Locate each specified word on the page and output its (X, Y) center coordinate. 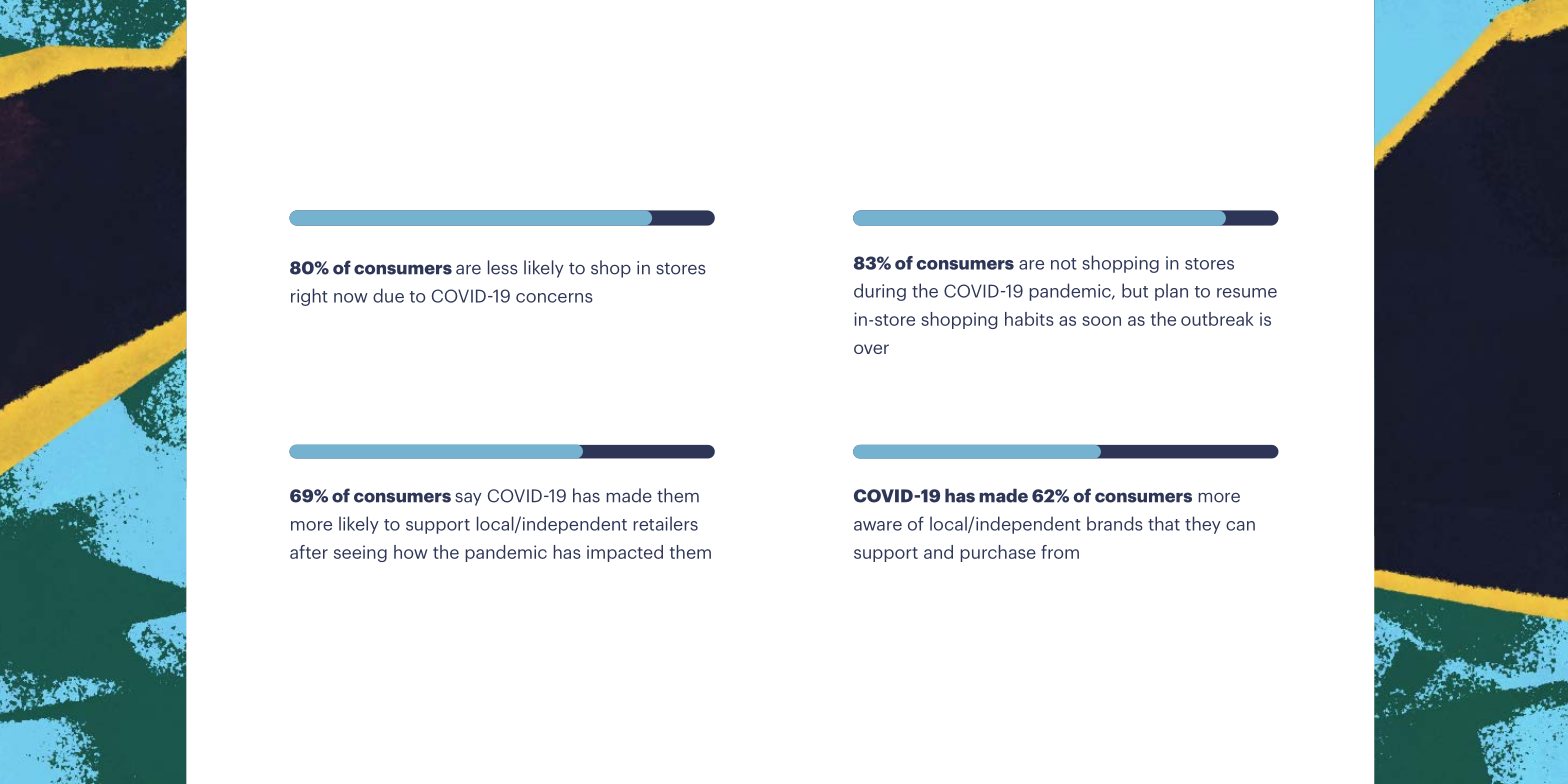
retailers (666, 523)
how (410, 552)
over (871, 349)
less (503, 267)
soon (1101, 321)
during (880, 292)
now (351, 298)
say (468, 499)
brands (1115, 523)
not (1064, 264)
